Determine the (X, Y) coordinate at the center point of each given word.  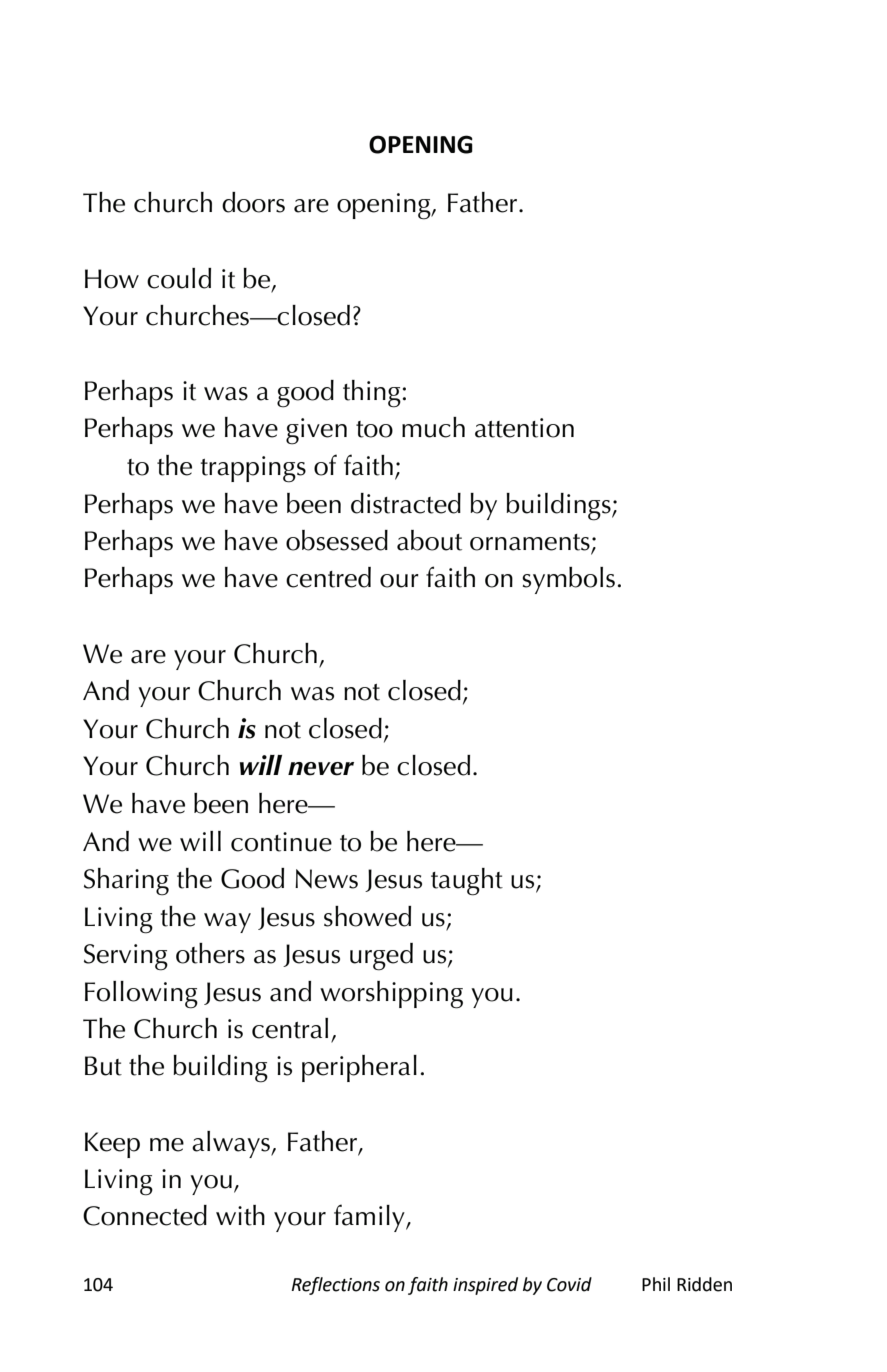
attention (524, 428)
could (179, 278)
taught (467, 882)
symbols (568, 580)
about (429, 540)
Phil (656, 1284)
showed (367, 916)
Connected (145, 1215)
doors (253, 202)
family (370, 1218)
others (210, 953)
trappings (253, 469)
